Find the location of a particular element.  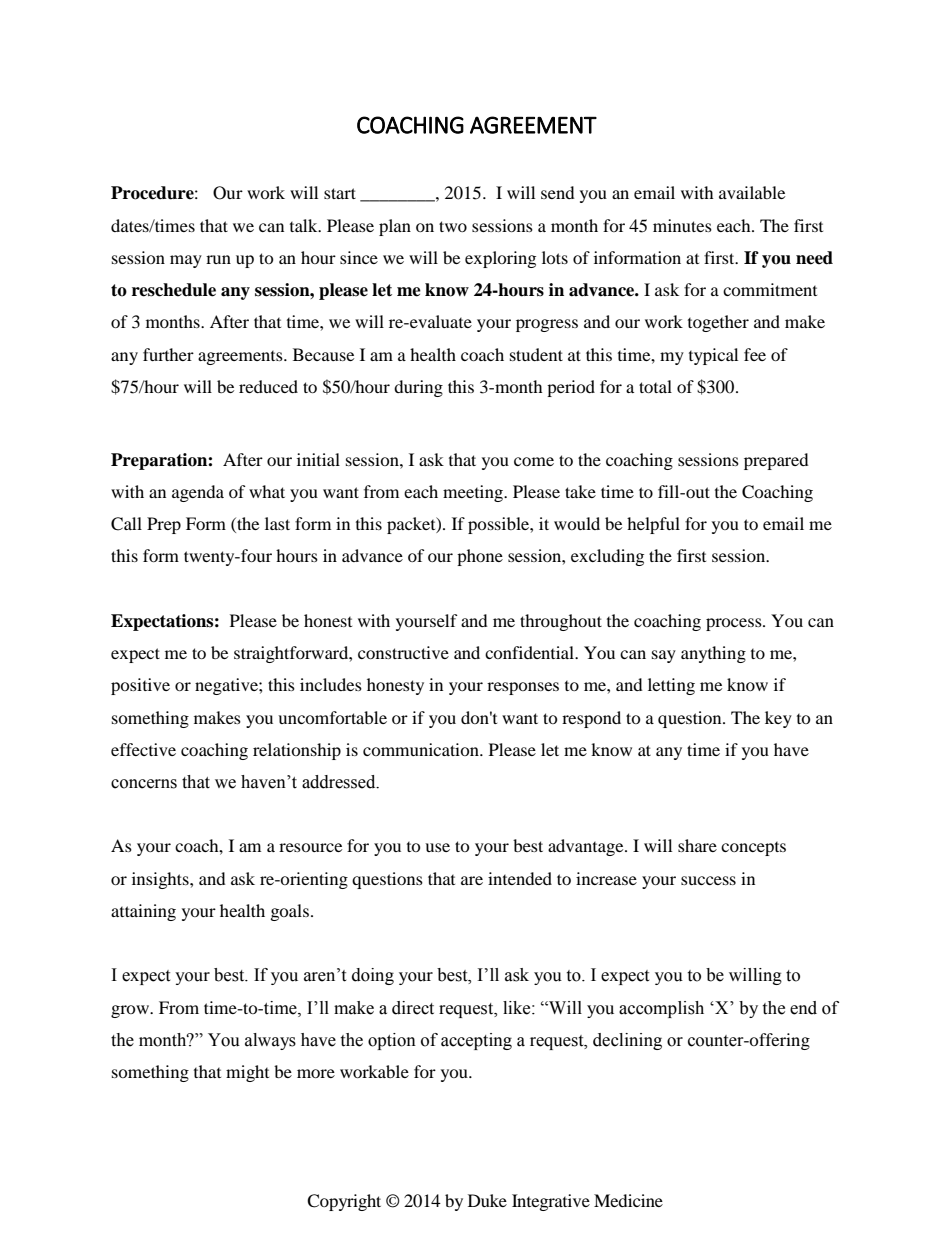

might is located at coordinates (247, 1073).
